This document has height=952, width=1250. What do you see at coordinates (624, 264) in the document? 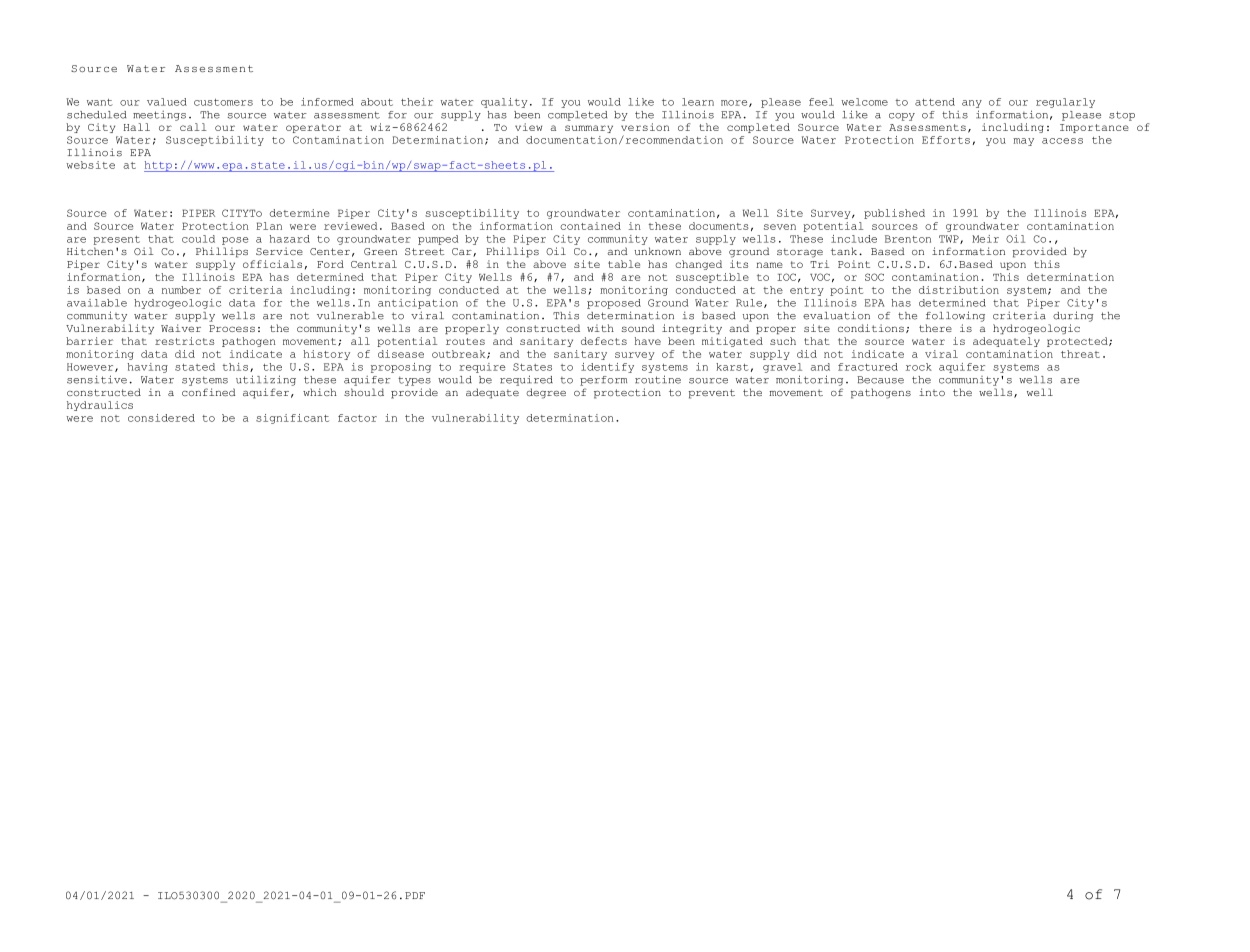
I see `table` at bounding box center [624, 264].
